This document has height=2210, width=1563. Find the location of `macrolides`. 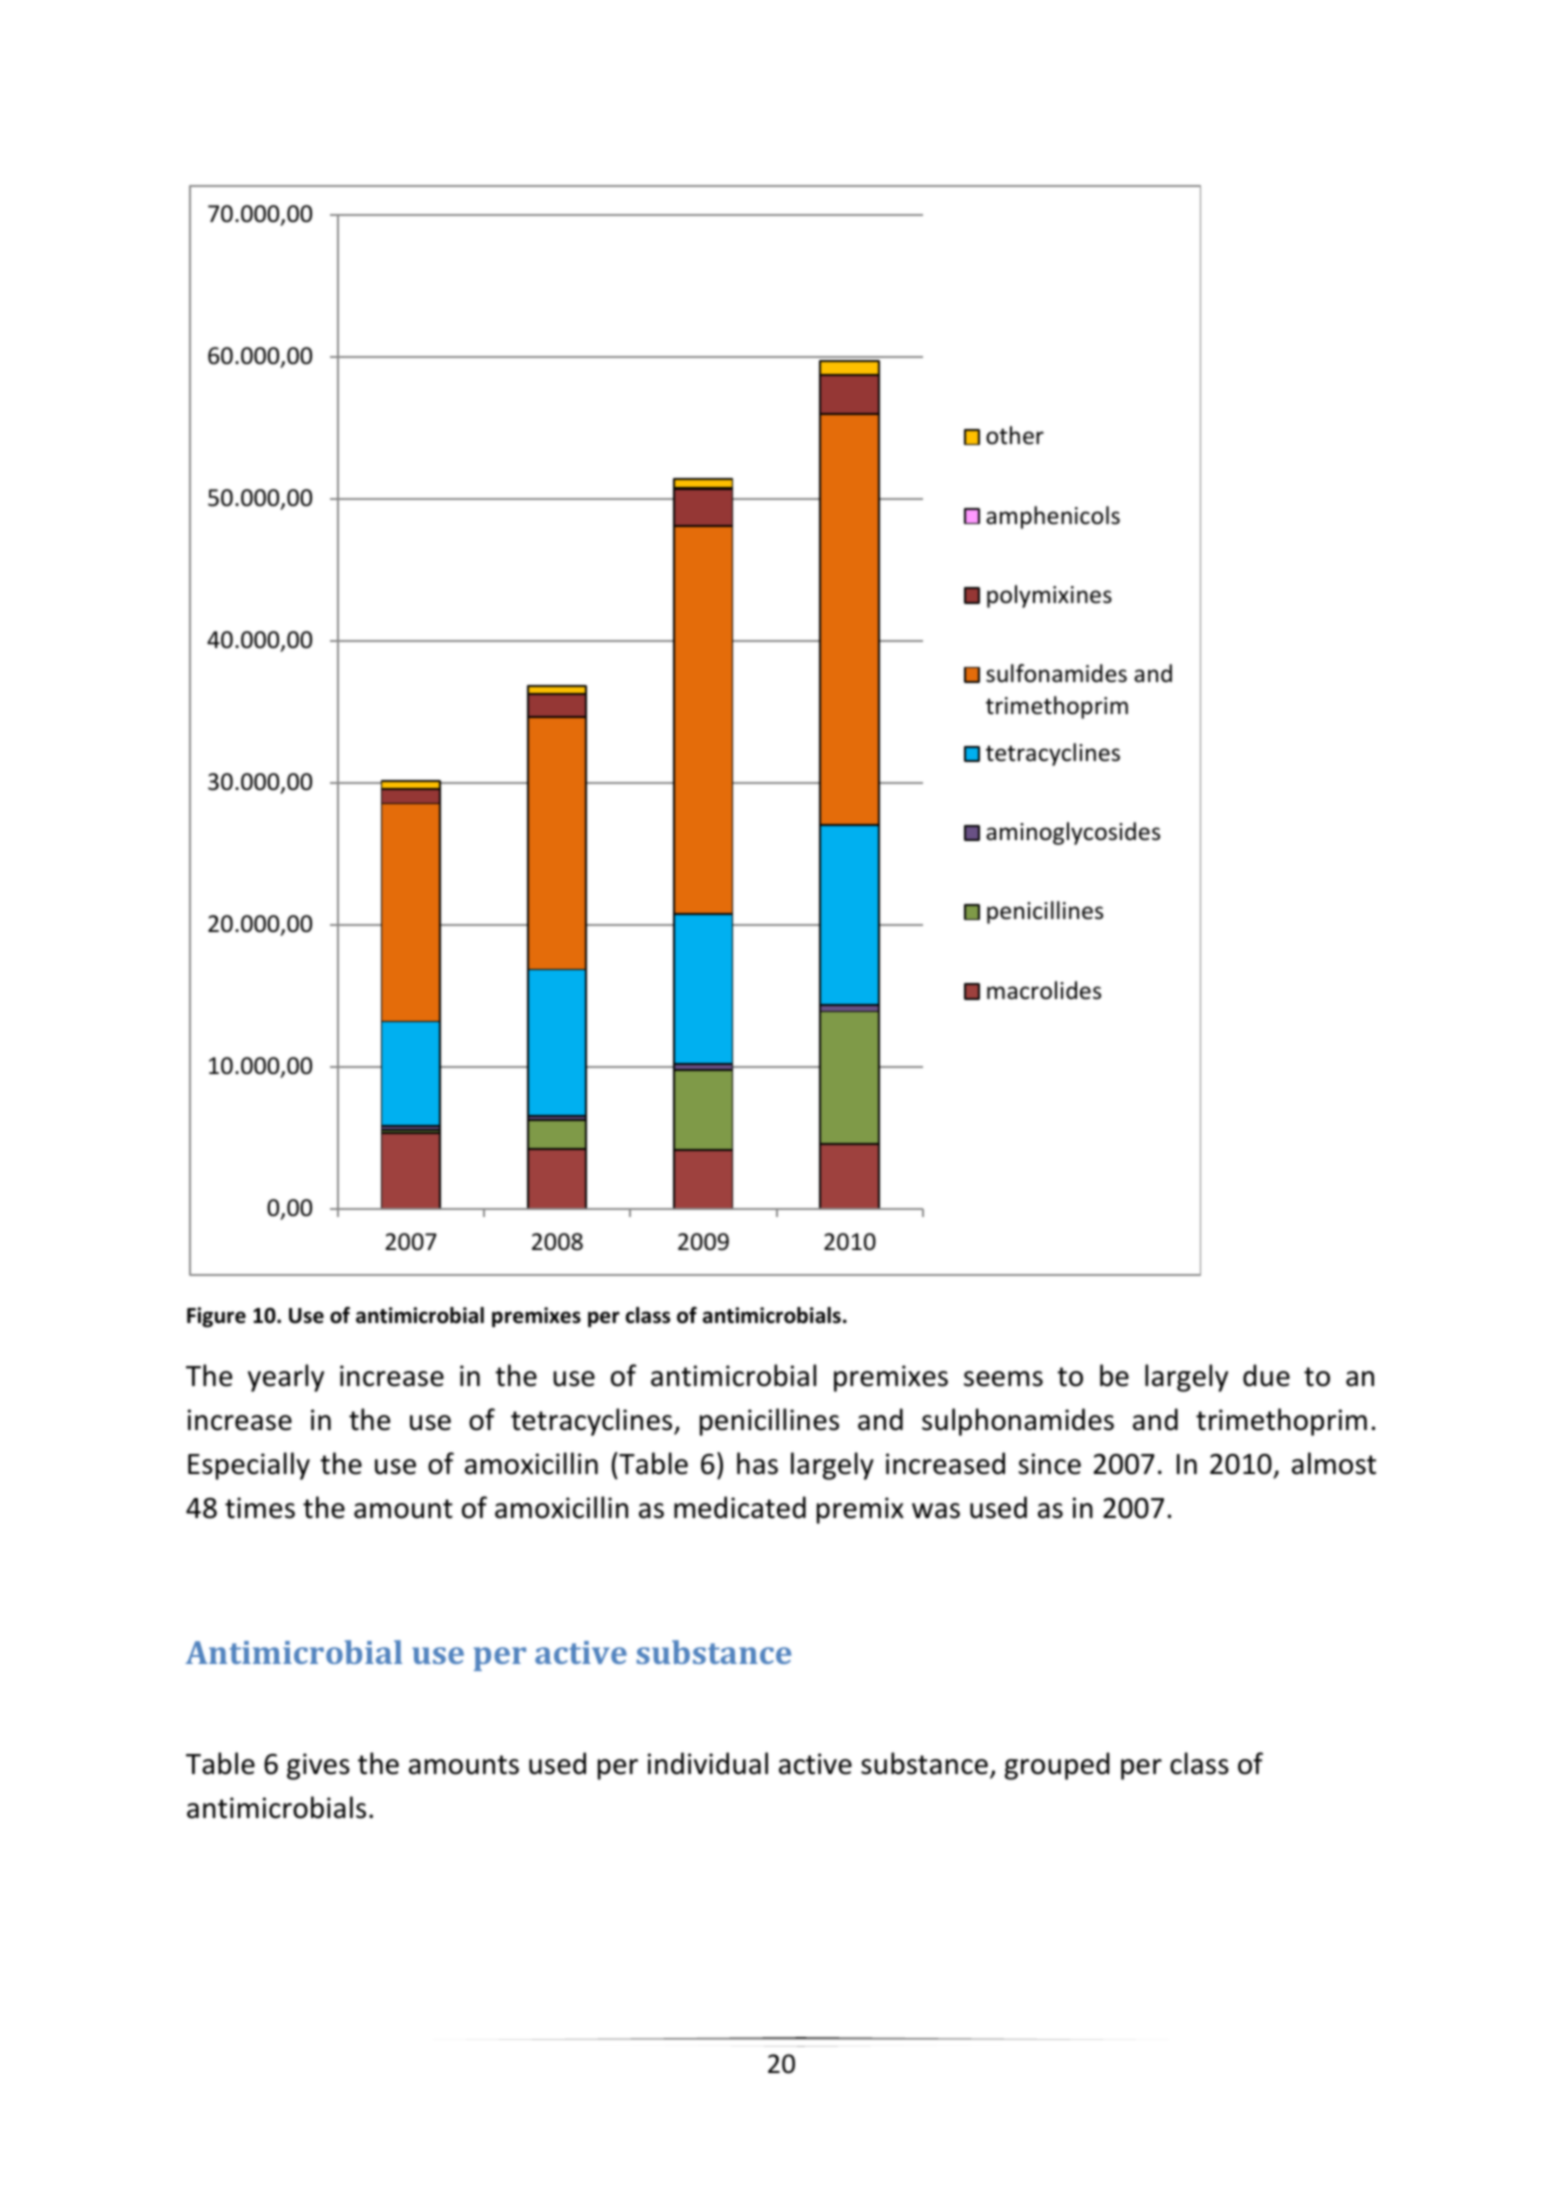

macrolides is located at coordinates (1044, 990).
